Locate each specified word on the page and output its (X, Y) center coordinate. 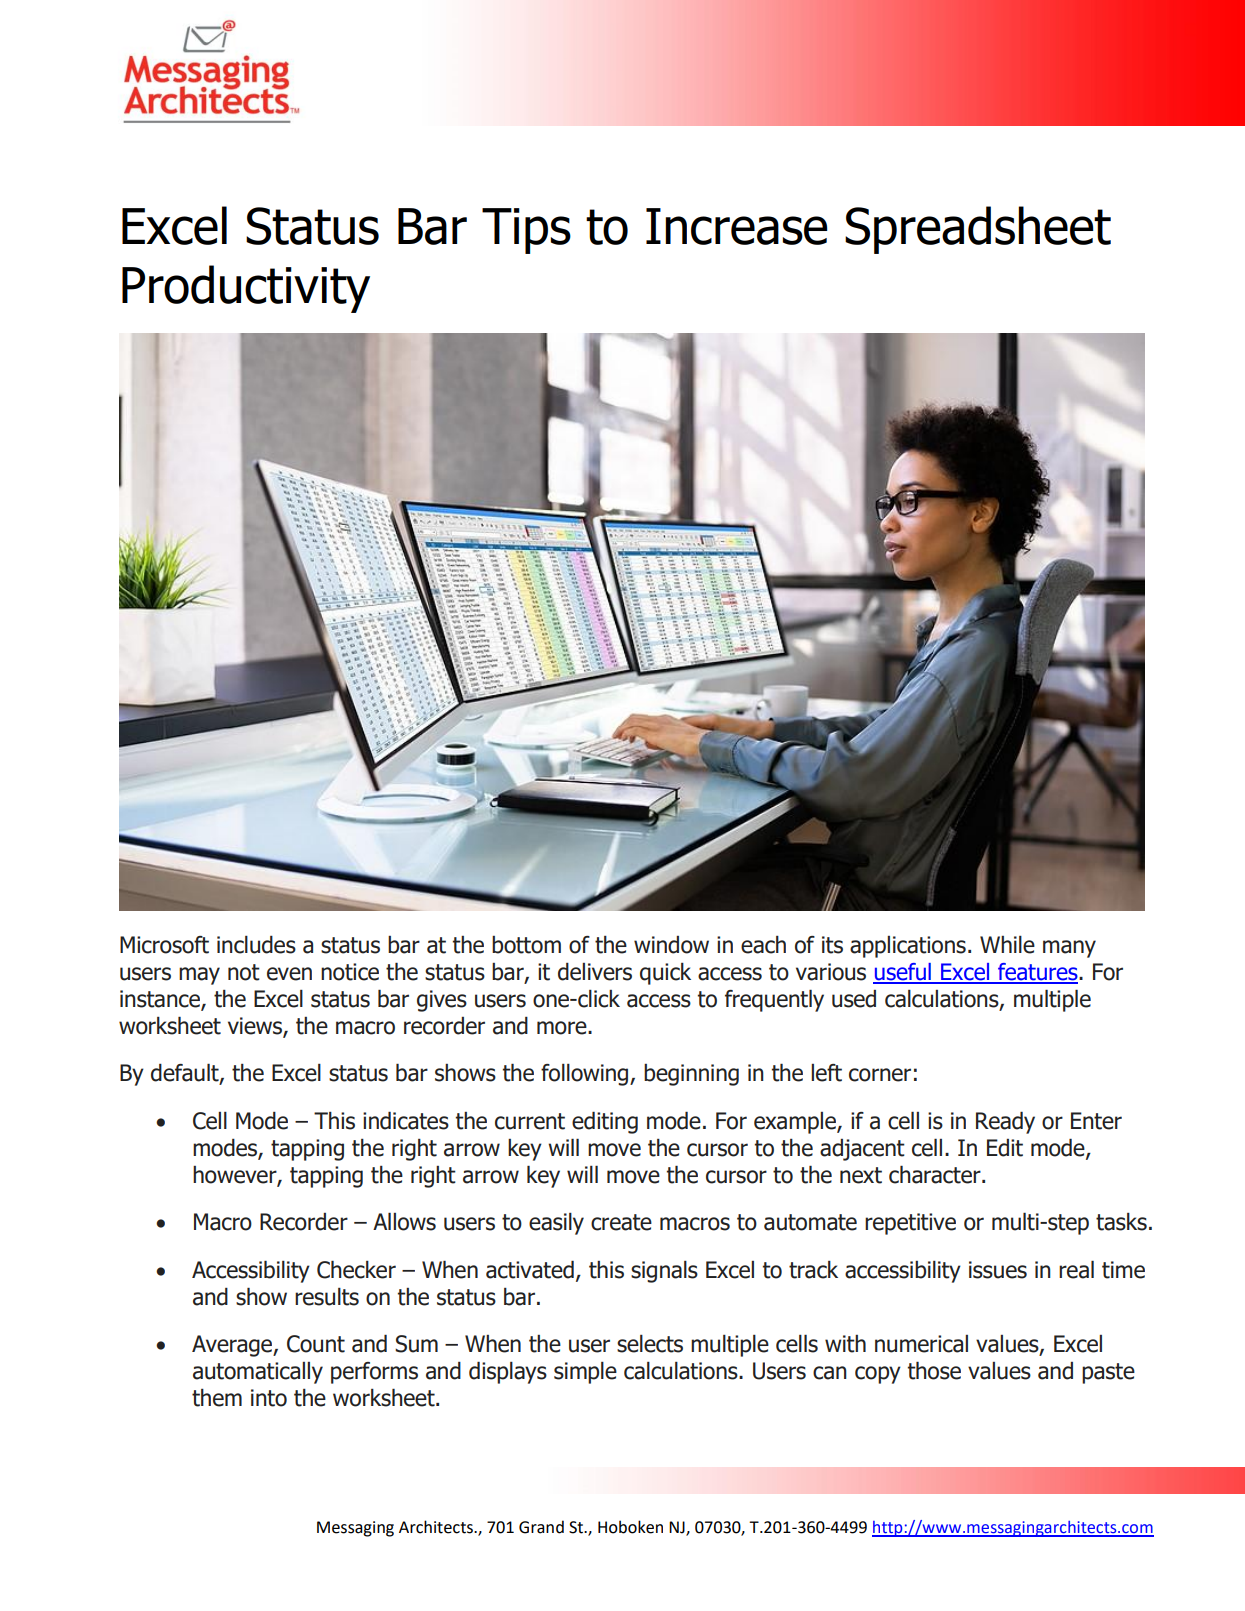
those (934, 1370)
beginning (691, 1075)
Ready (1005, 1122)
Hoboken (630, 1527)
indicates (406, 1120)
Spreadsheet (978, 230)
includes (256, 945)
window (671, 945)
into (269, 1398)
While (1007, 945)
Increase (736, 226)
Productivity (246, 289)
